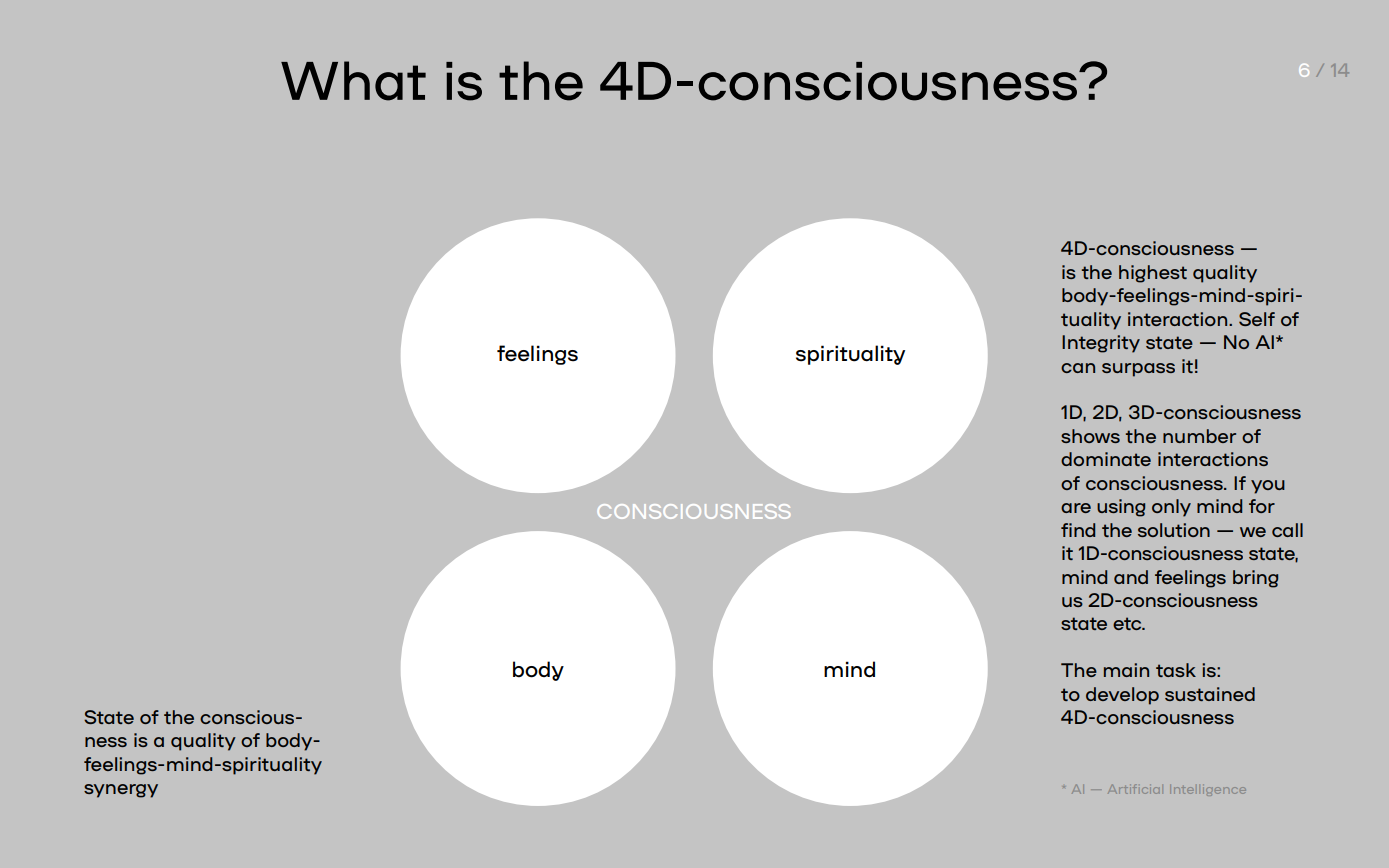 Image resolution: width=1389 pixels, height=868 pixels. Describe the element at coordinates (1199, 436) in the image. I see `number` at that location.
